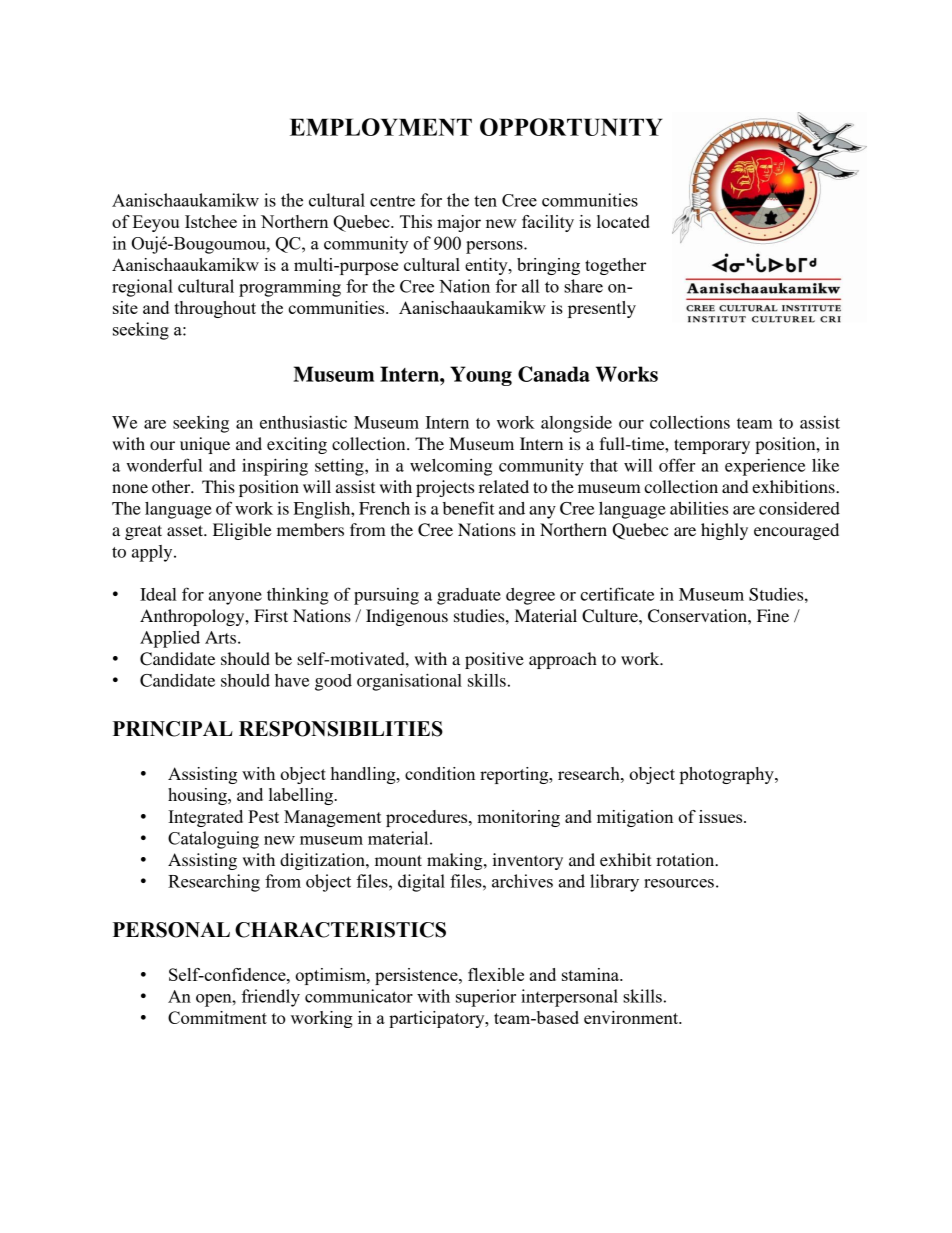  I want to click on EMPLOYMENT, so click(381, 127).
